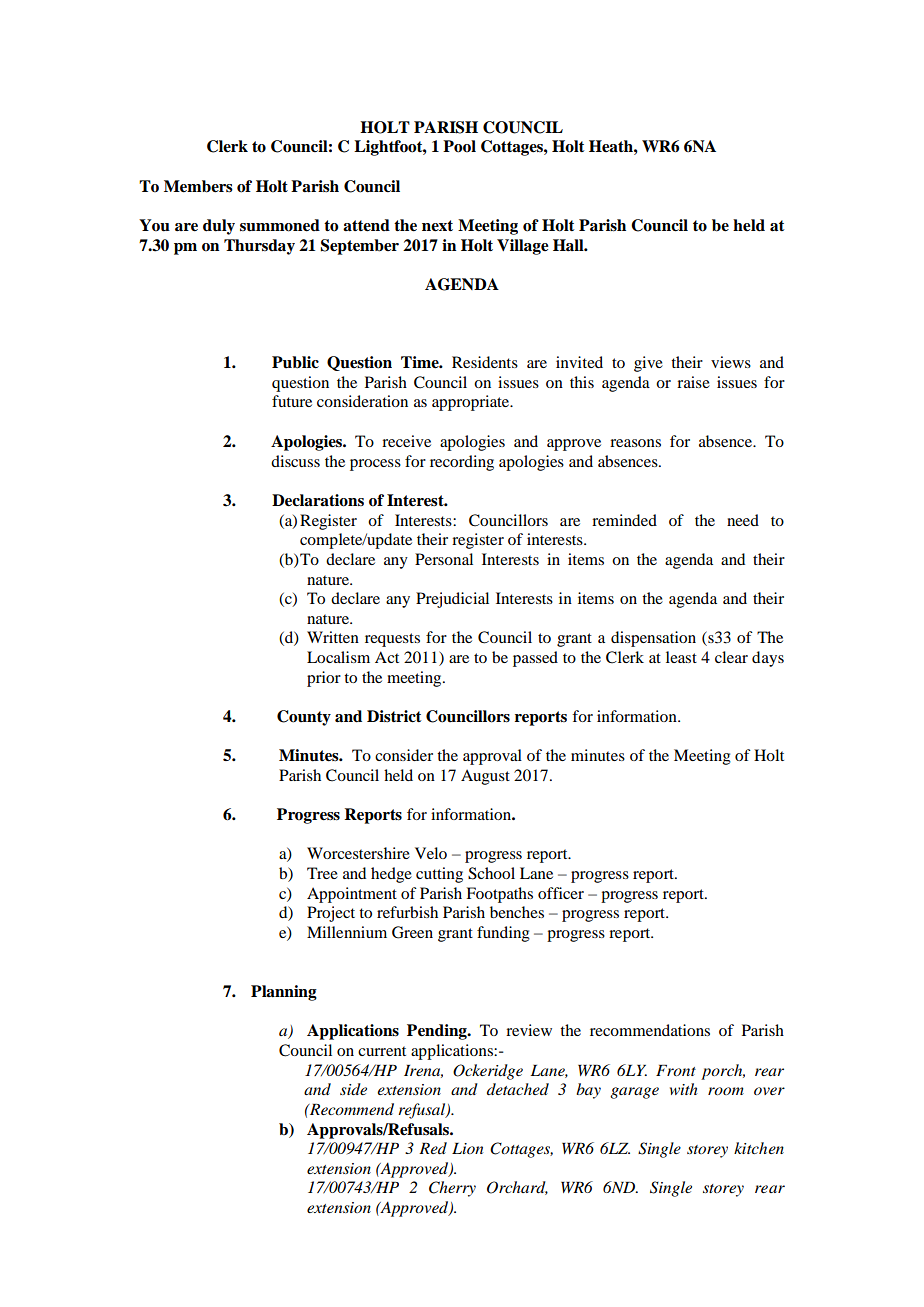  What do you see at coordinates (318, 500) in the document?
I see `Declarations` at bounding box center [318, 500].
